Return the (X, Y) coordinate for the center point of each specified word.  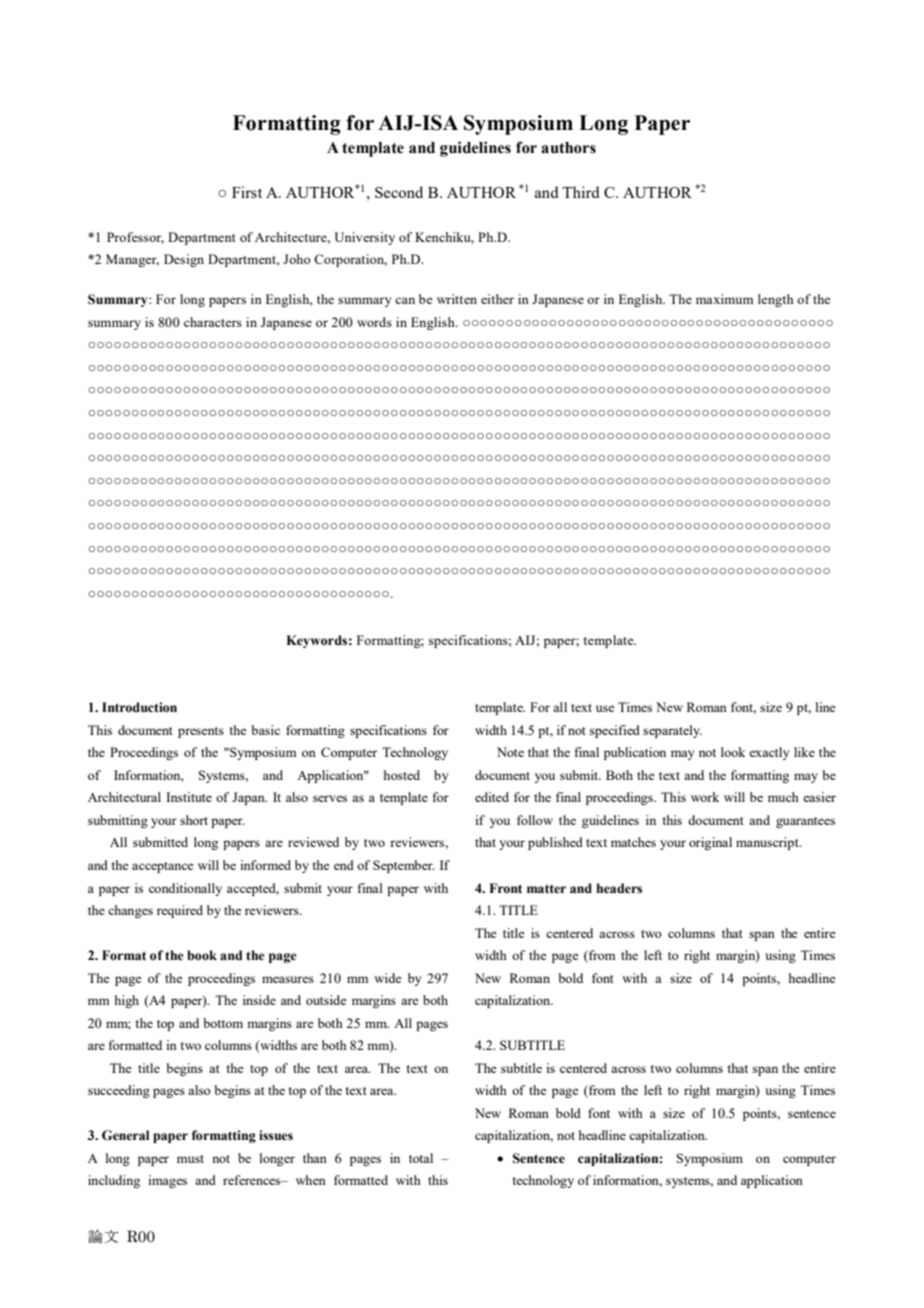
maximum (724, 299)
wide (388, 978)
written (457, 299)
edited (492, 797)
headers (619, 888)
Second (399, 192)
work (705, 797)
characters (213, 322)
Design (184, 260)
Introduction (139, 707)
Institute (189, 797)
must (190, 1159)
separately (672, 731)
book (202, 955)
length (776, 300)
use (605, 708)
